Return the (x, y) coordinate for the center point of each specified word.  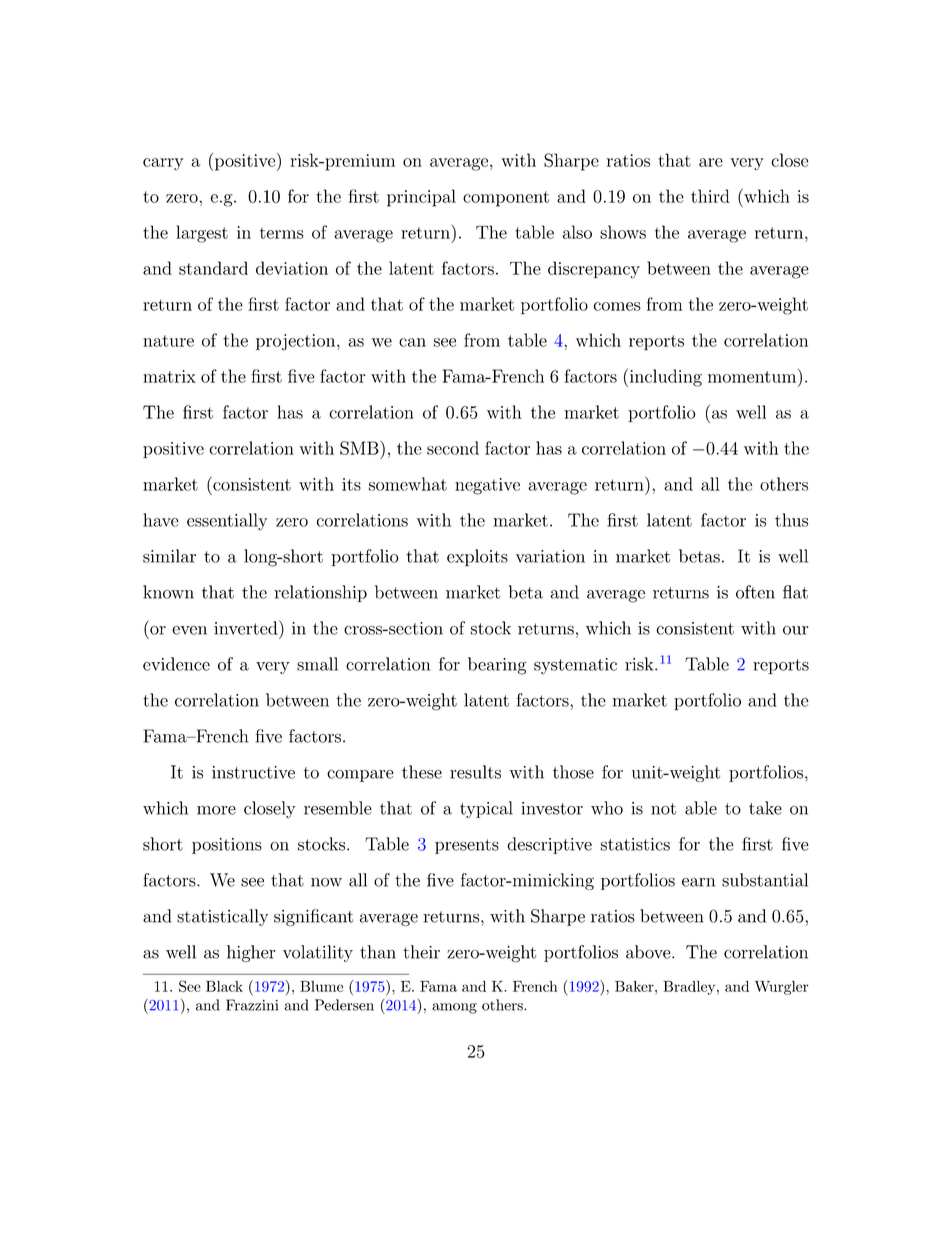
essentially (227, 522)
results (475, 772)
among (454, 1008)
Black (224, 986)
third (710, 196)
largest (202, 234)
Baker (635, 986)
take (765, 808)
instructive (253, 772)
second (453, 448)
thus (791, 520)
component (506, 199)
